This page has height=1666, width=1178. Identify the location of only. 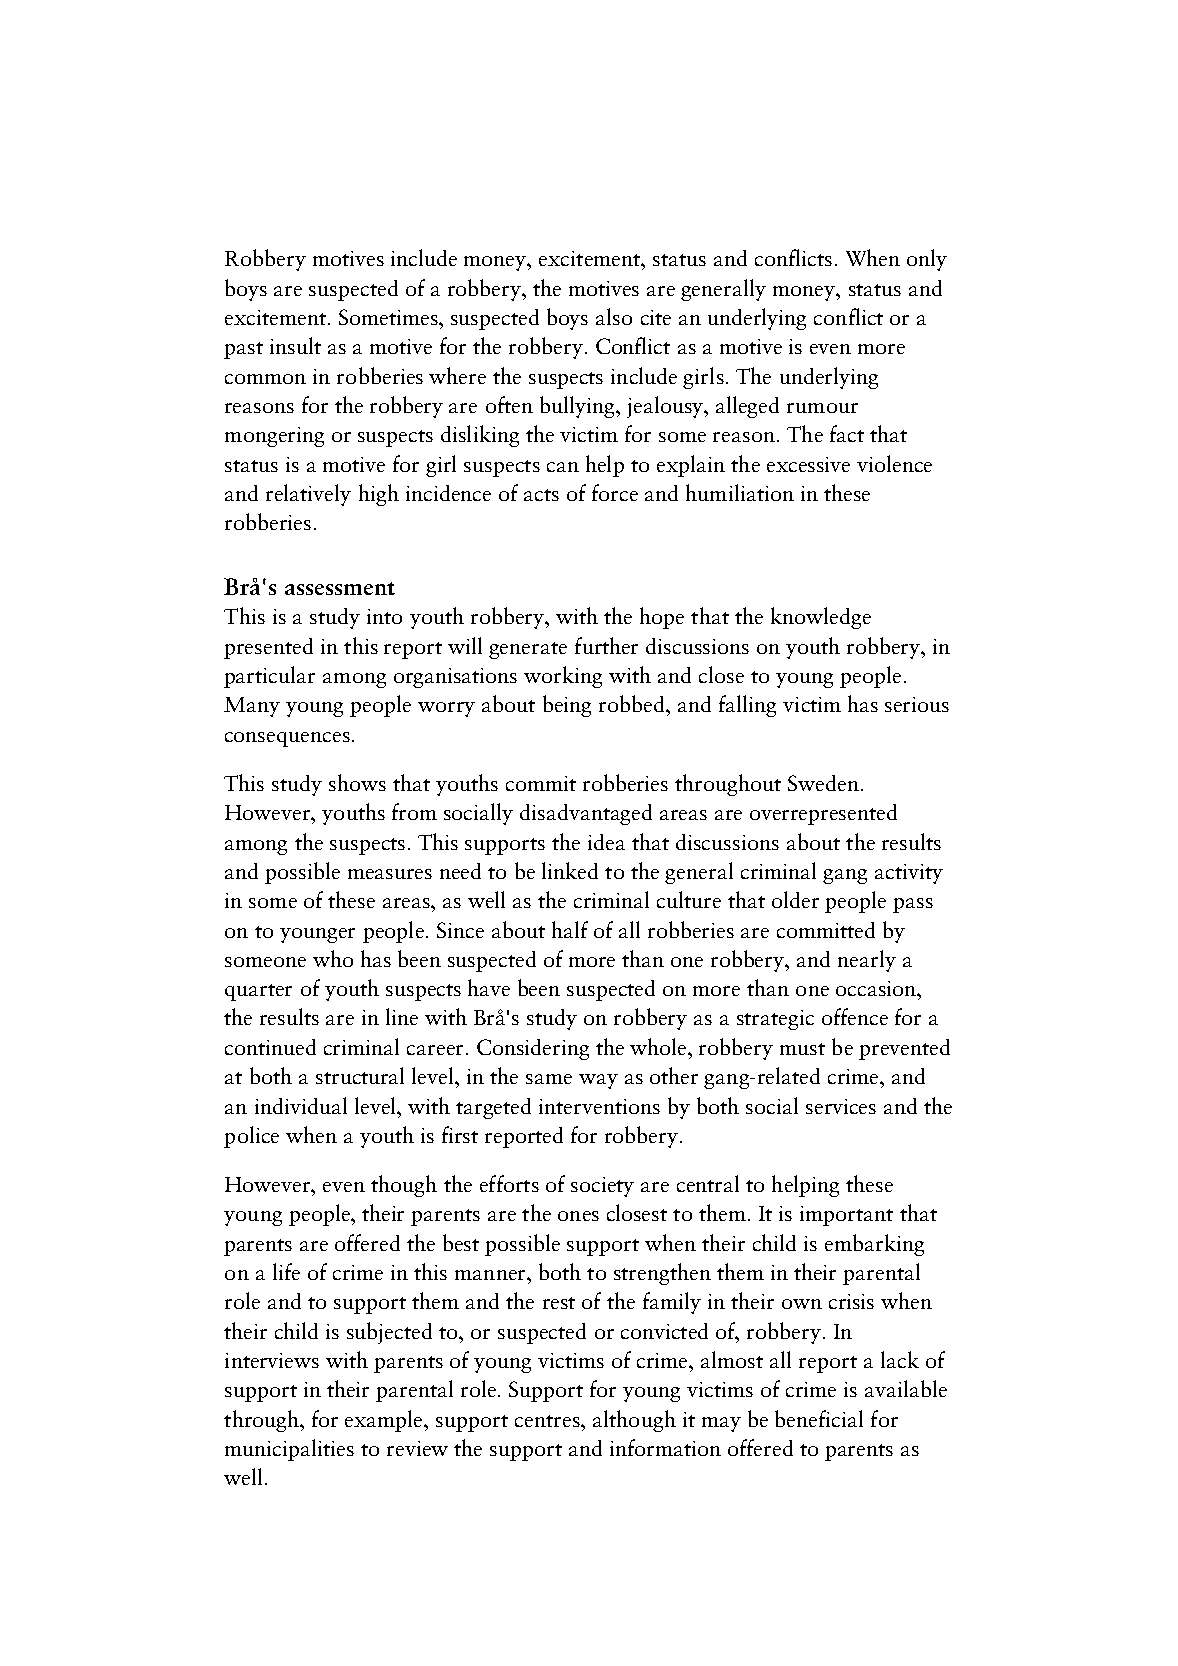
(927, 260).
